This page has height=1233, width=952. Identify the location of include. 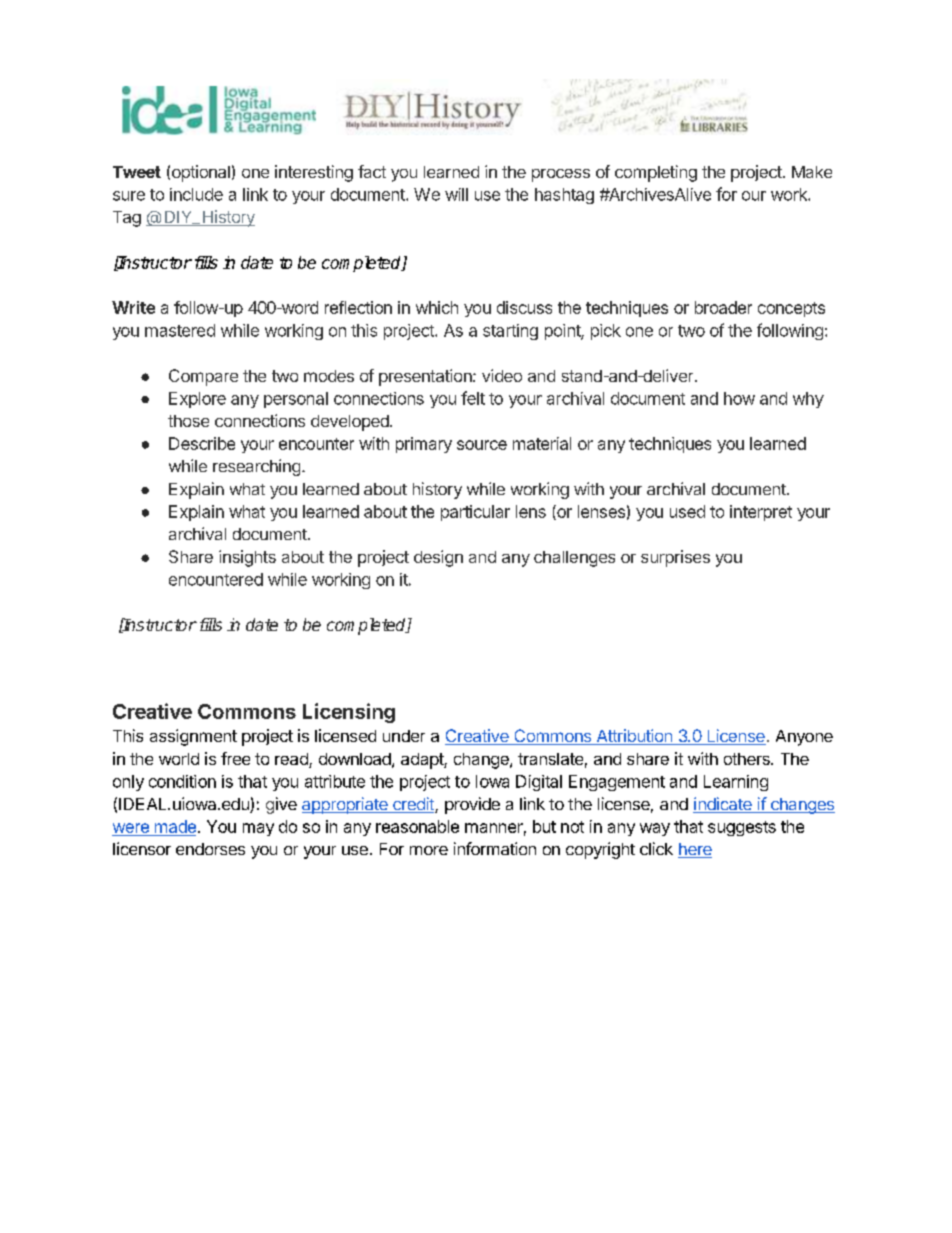
(196, 194).
